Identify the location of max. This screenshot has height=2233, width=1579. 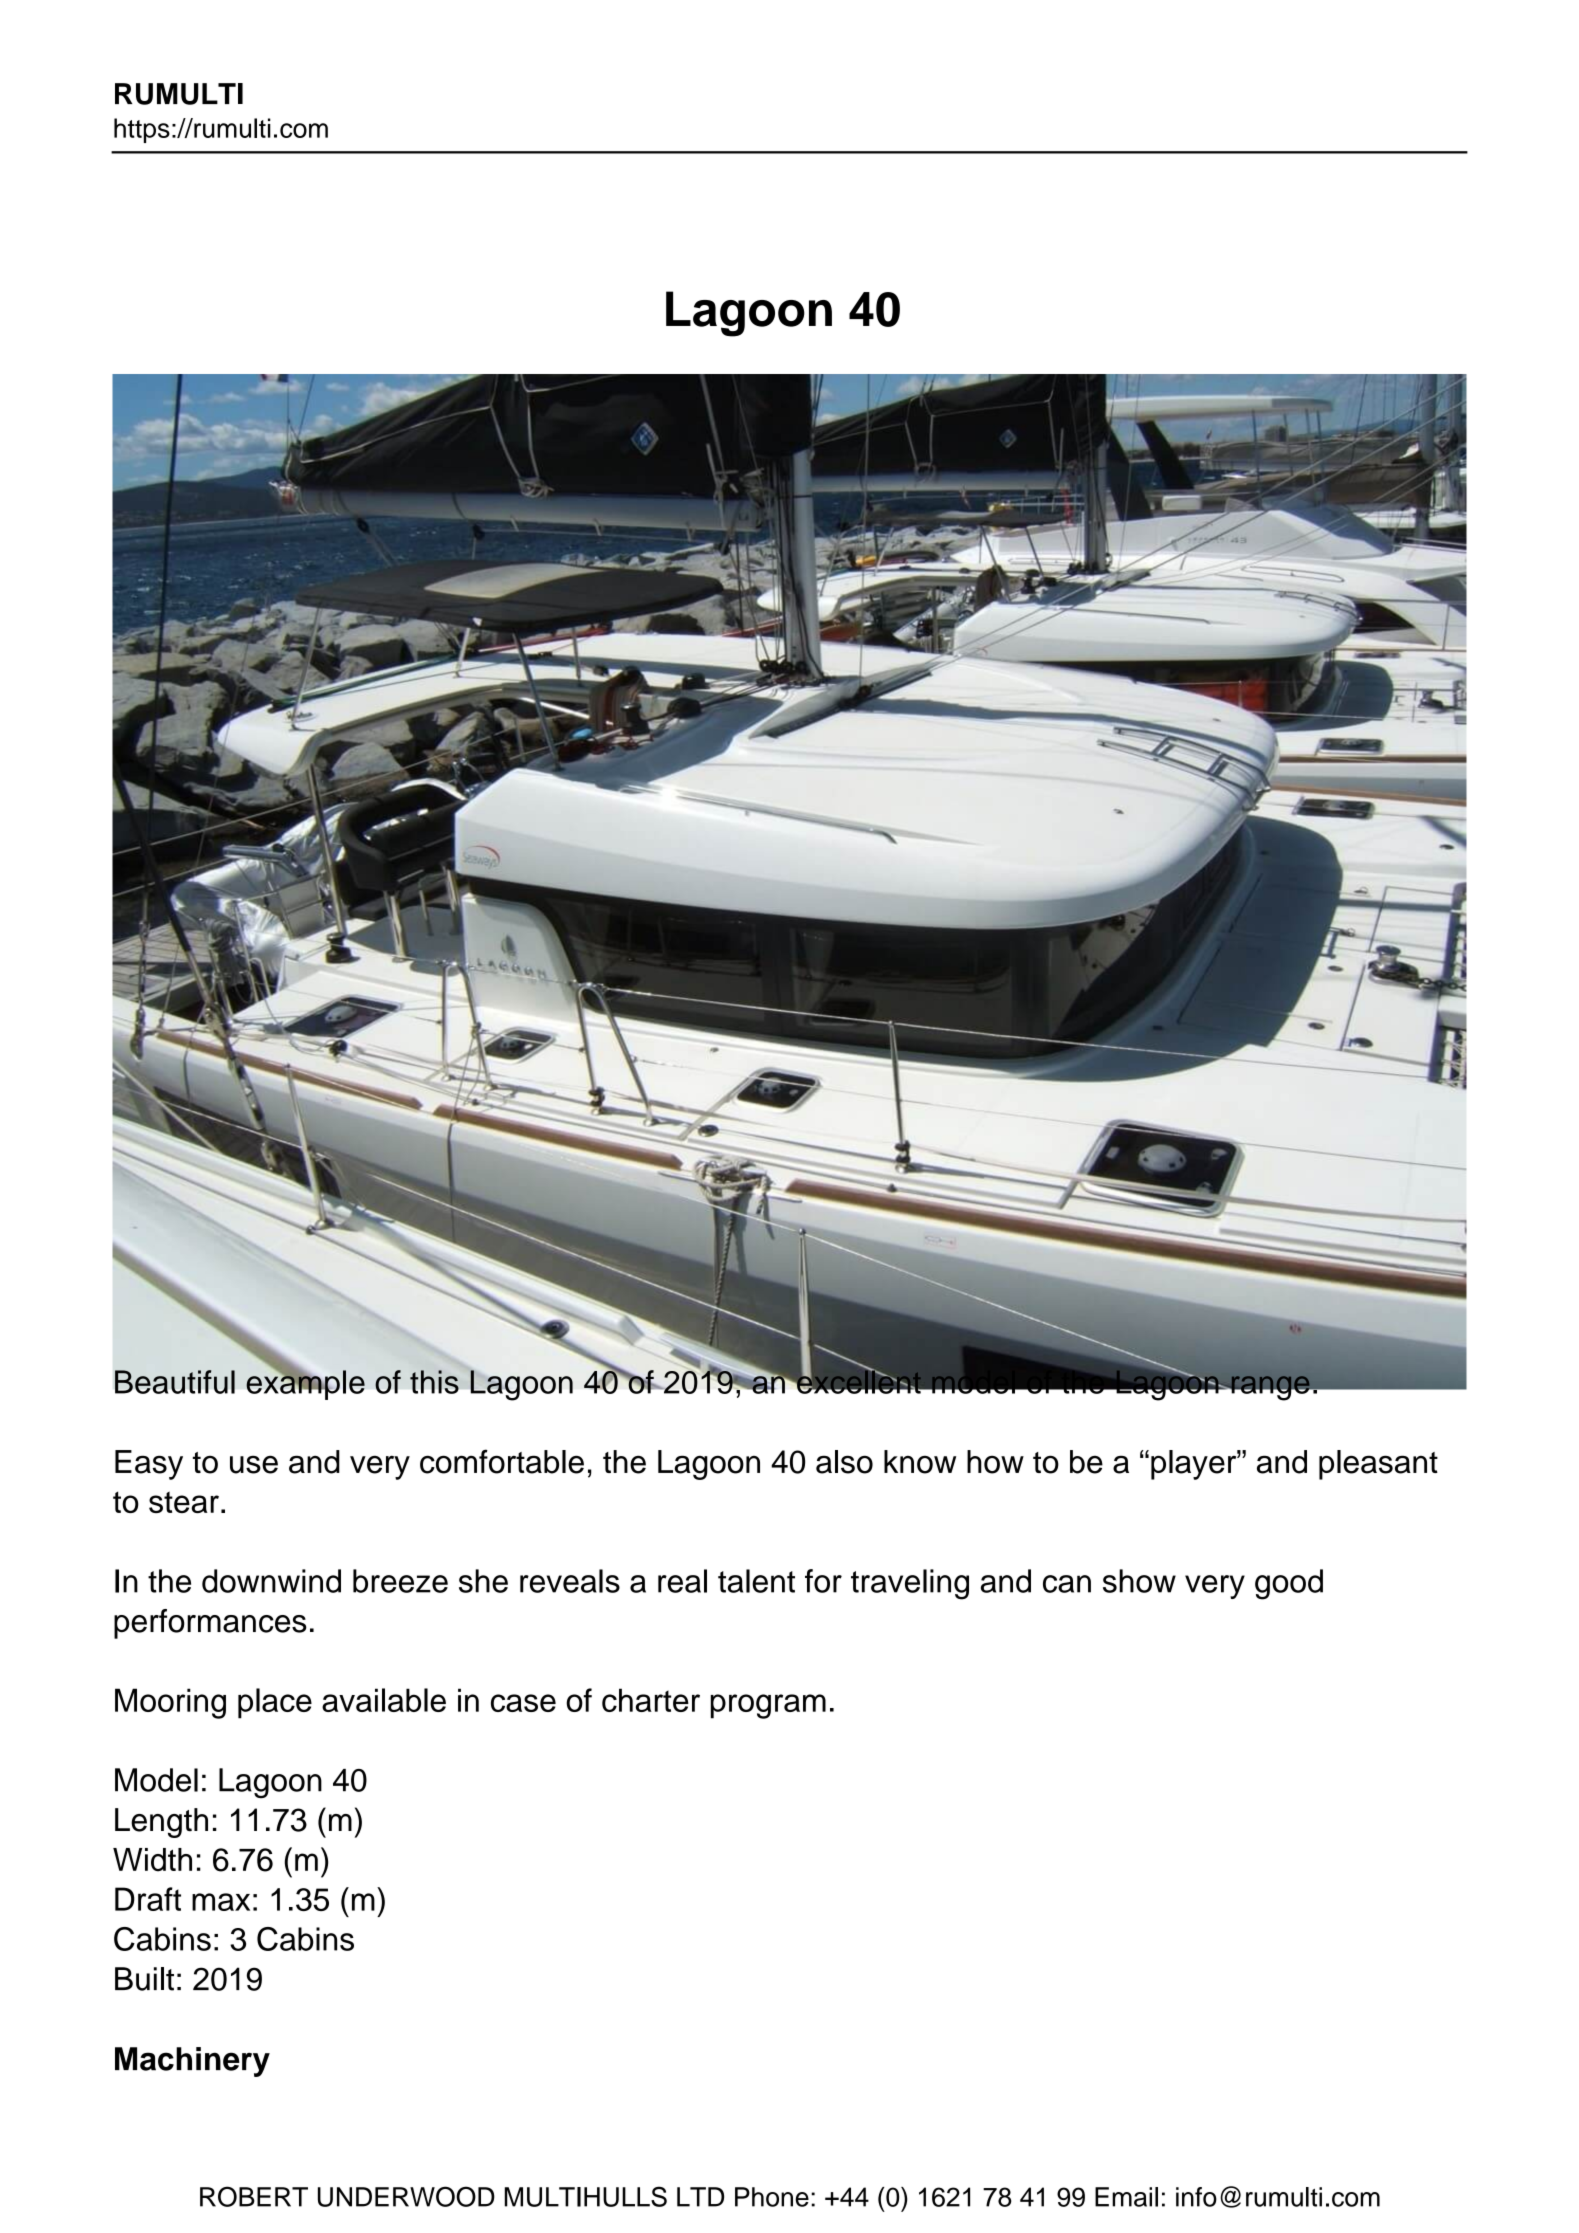
(221, 1902).
